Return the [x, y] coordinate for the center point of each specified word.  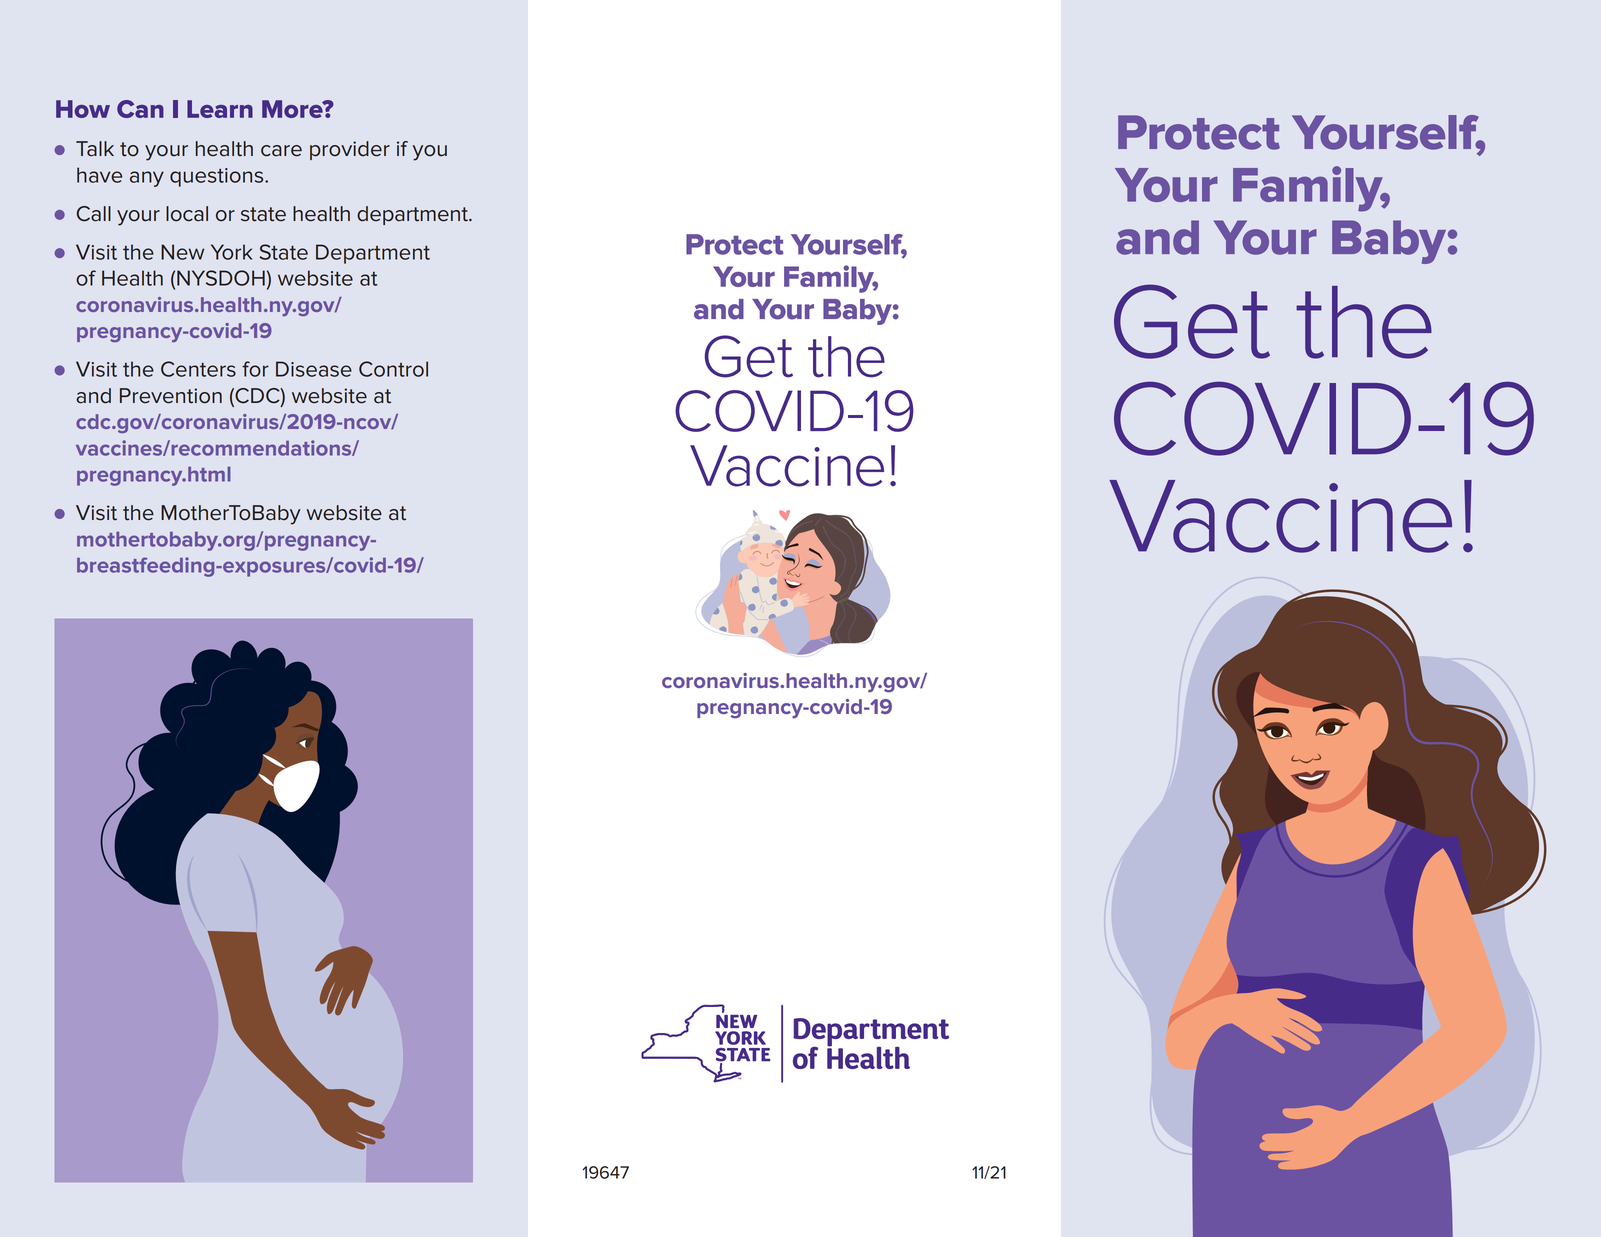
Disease [314, 369]
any [147, 179]
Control [393, 369]
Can [140, 109]
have [99, 175]
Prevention [171, 396]
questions [218, 177]
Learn [220, 109]
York [231, 252]
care [281, 151]
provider [350, 150]
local [187, 214]
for [255, 369]
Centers [198, 369]
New [182, 252]
